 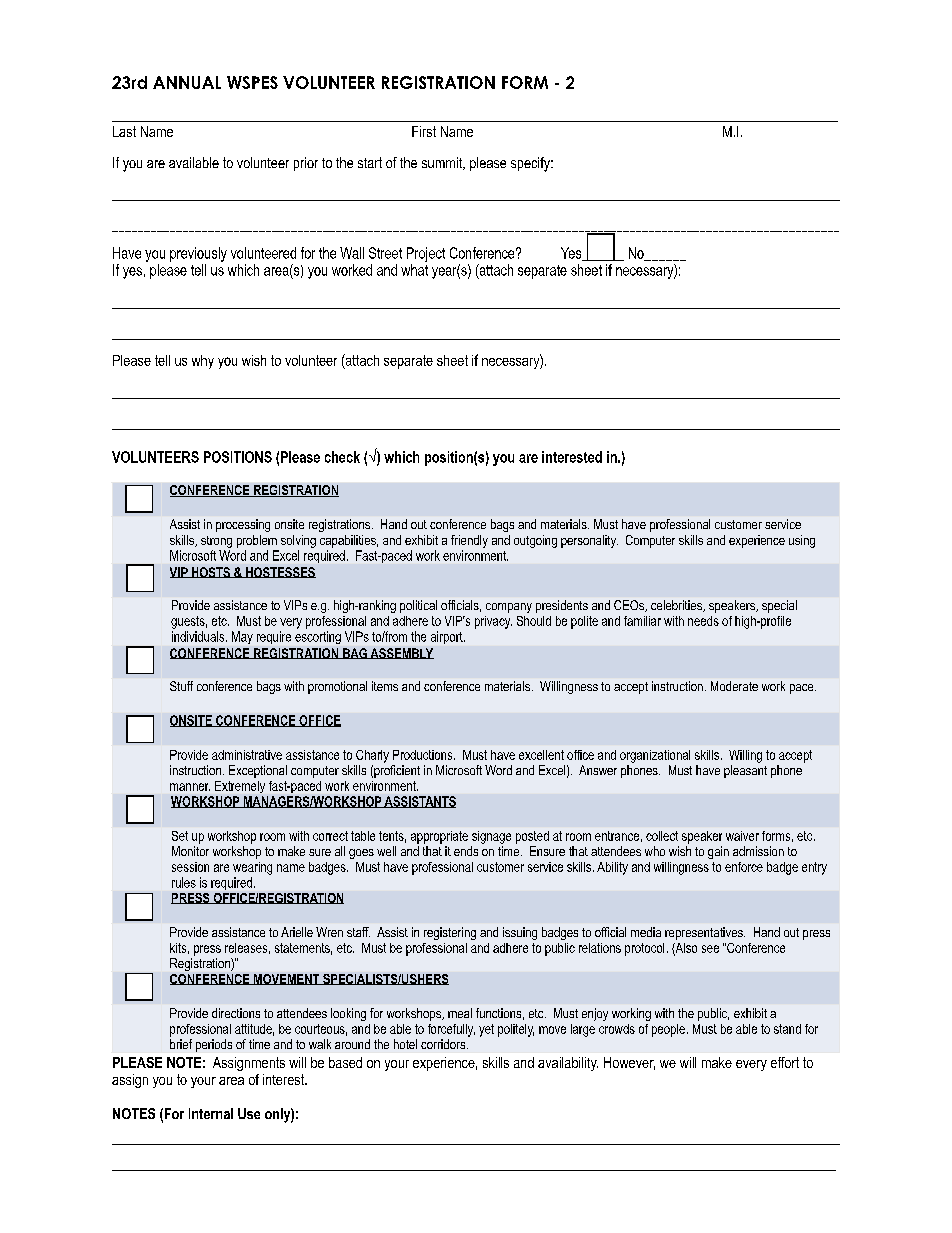 I want to click on Monitor, so click(x=190, y=851).
